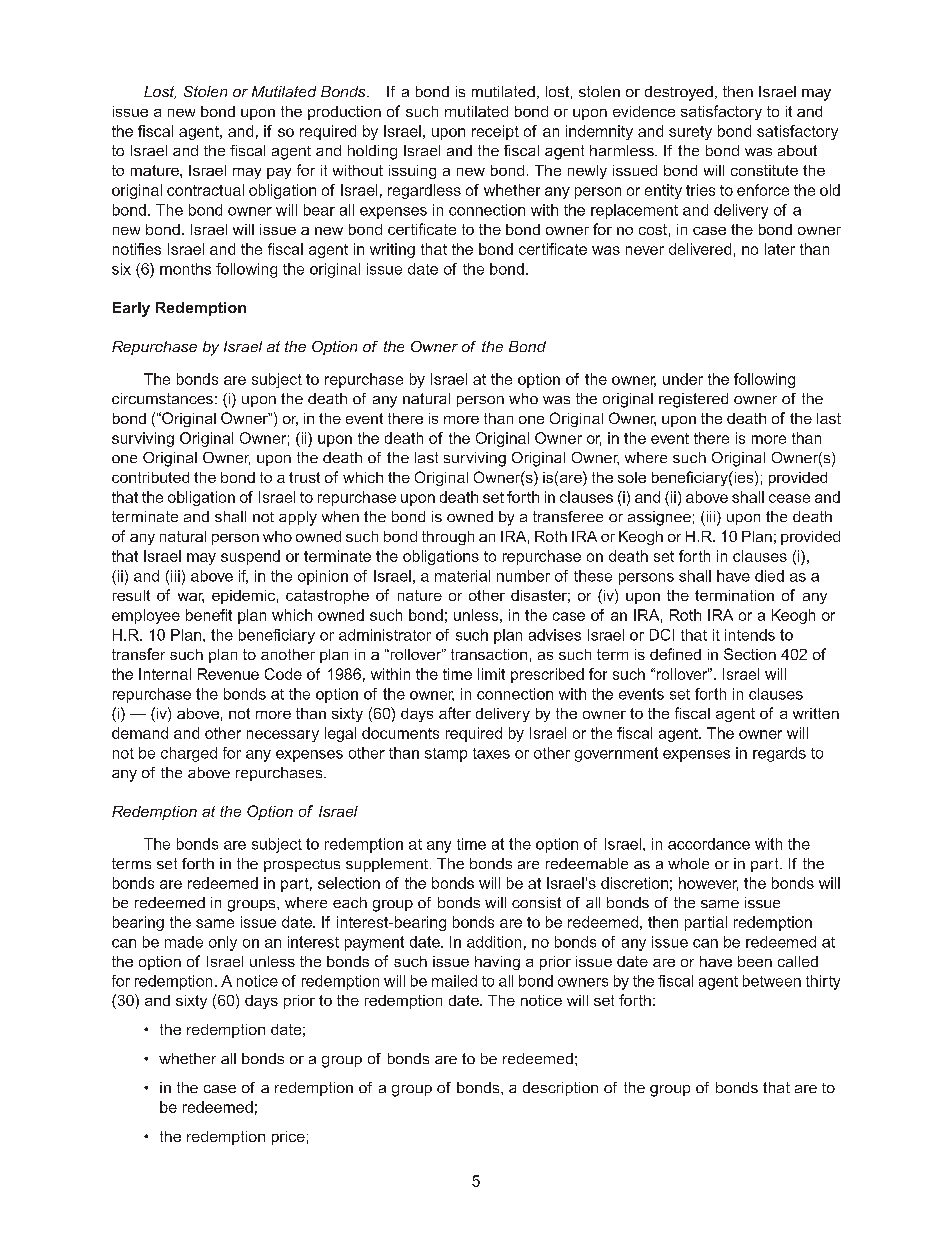  I want to click on description, so click(560, 1089).
